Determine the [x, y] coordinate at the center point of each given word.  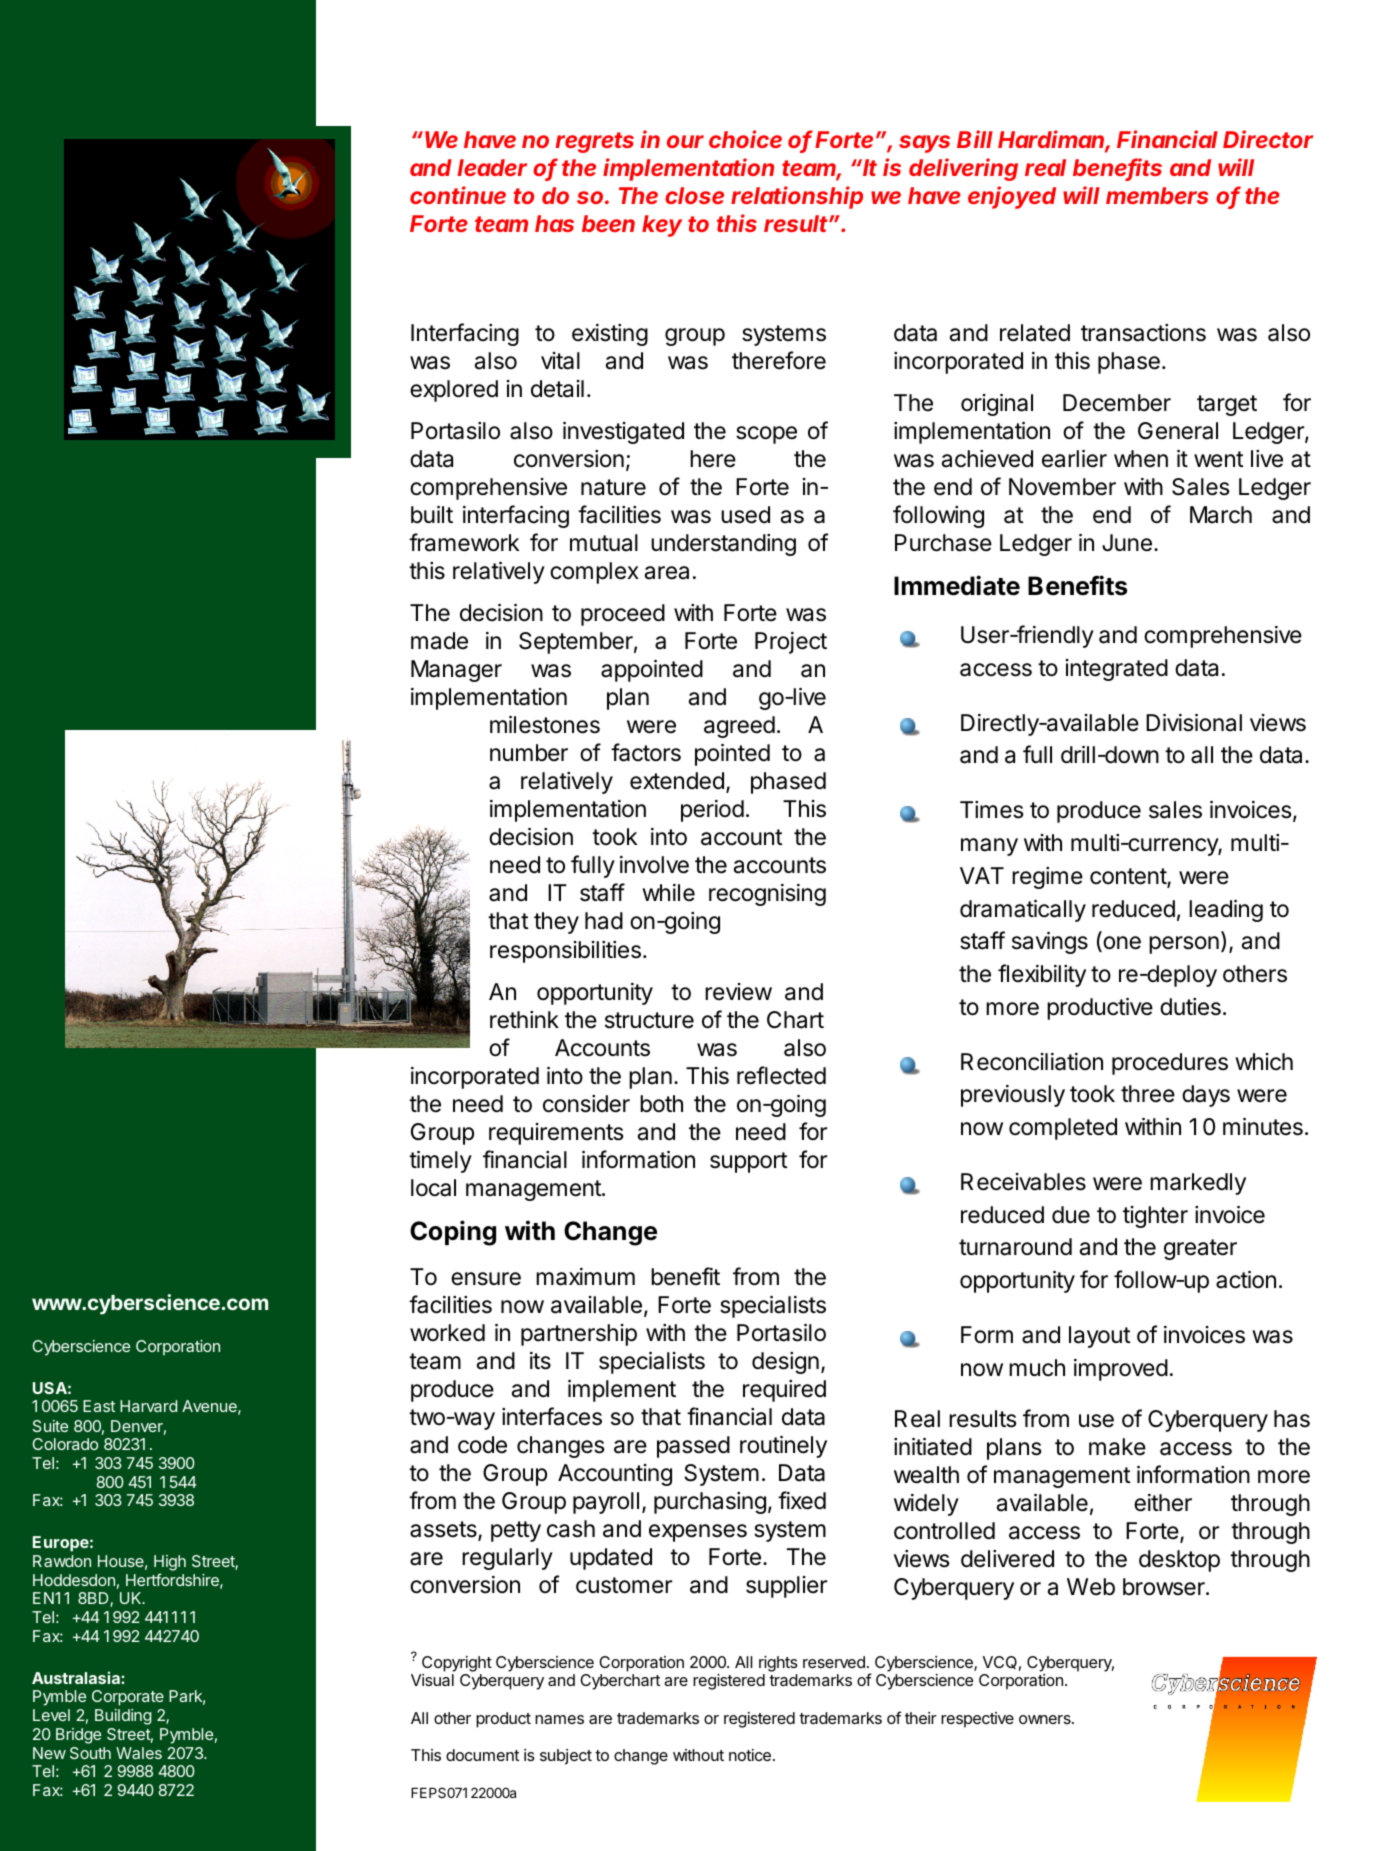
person [1184, 945]
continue [458, 195]
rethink [524, 1020]
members [1157, 195]
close [694, 195]
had [604, 921]
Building [123, 1717]
